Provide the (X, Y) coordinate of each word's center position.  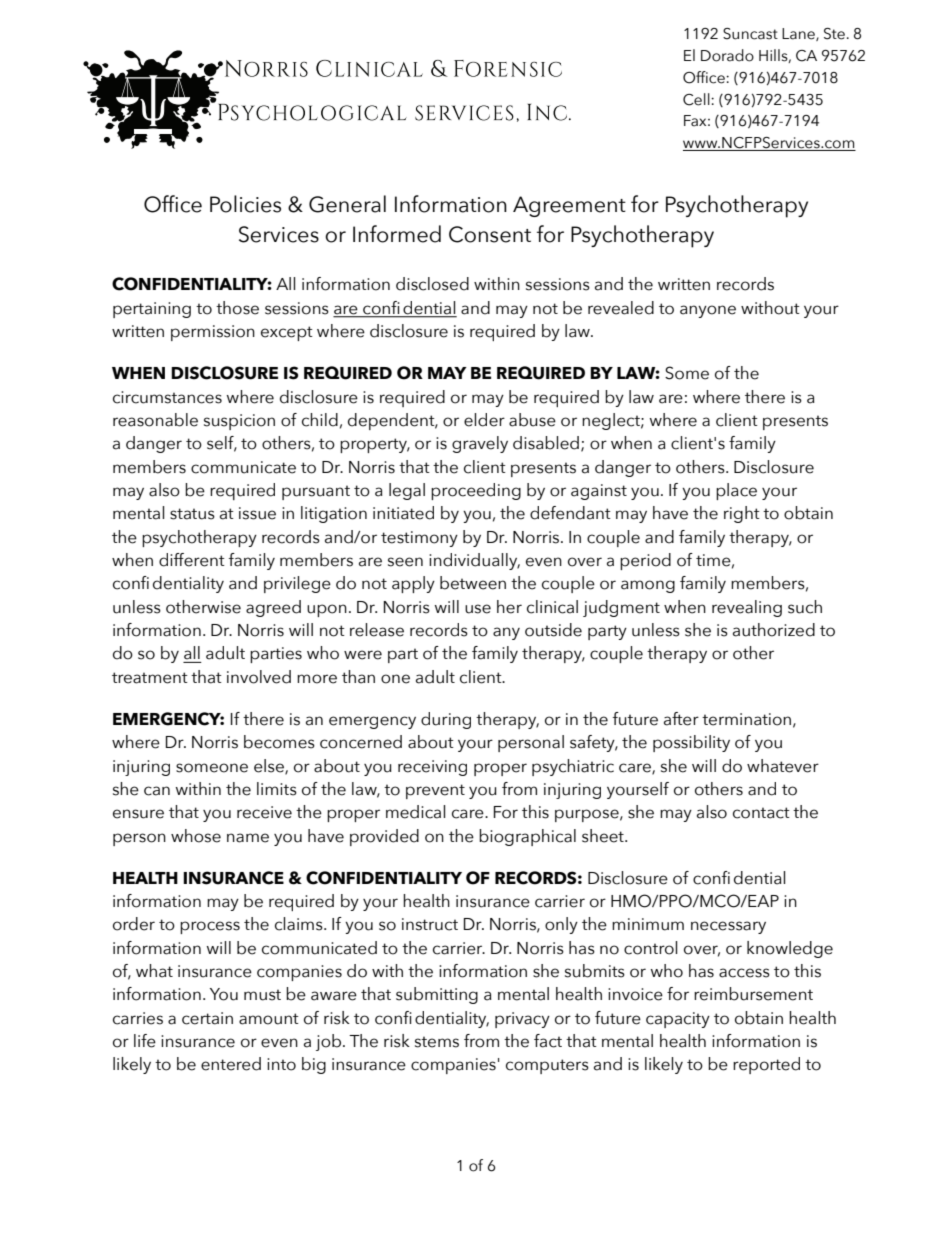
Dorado (727, 55)
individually (474, 561)
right (742, 514)
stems (437, 1042)
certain (207, 1018)
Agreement (569, 206)
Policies (245, 204)
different (192, 560)
